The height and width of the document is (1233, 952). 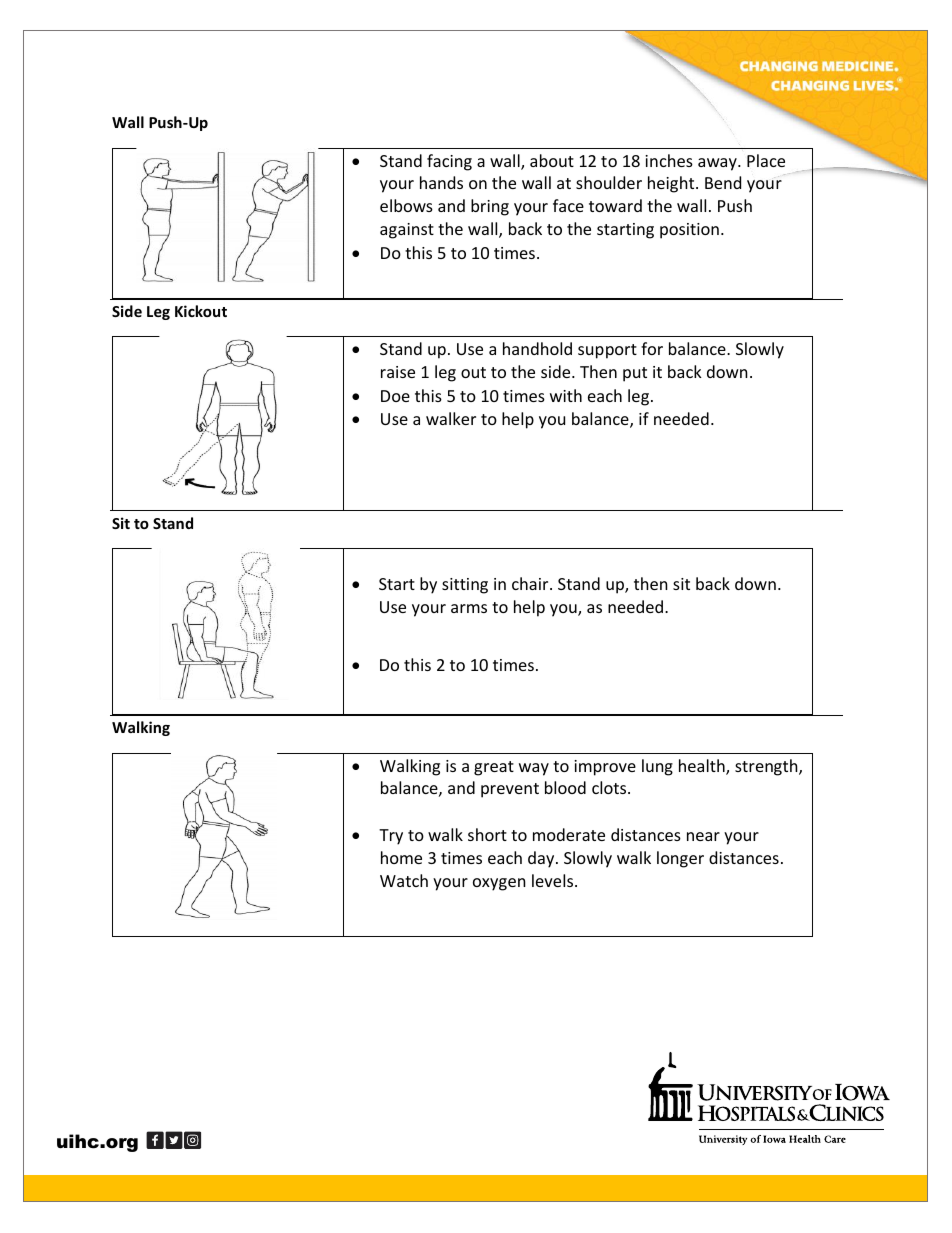 What do you see at coordinates (566, 395) in the document?
I see `with` at bounding box center [566, 395].
